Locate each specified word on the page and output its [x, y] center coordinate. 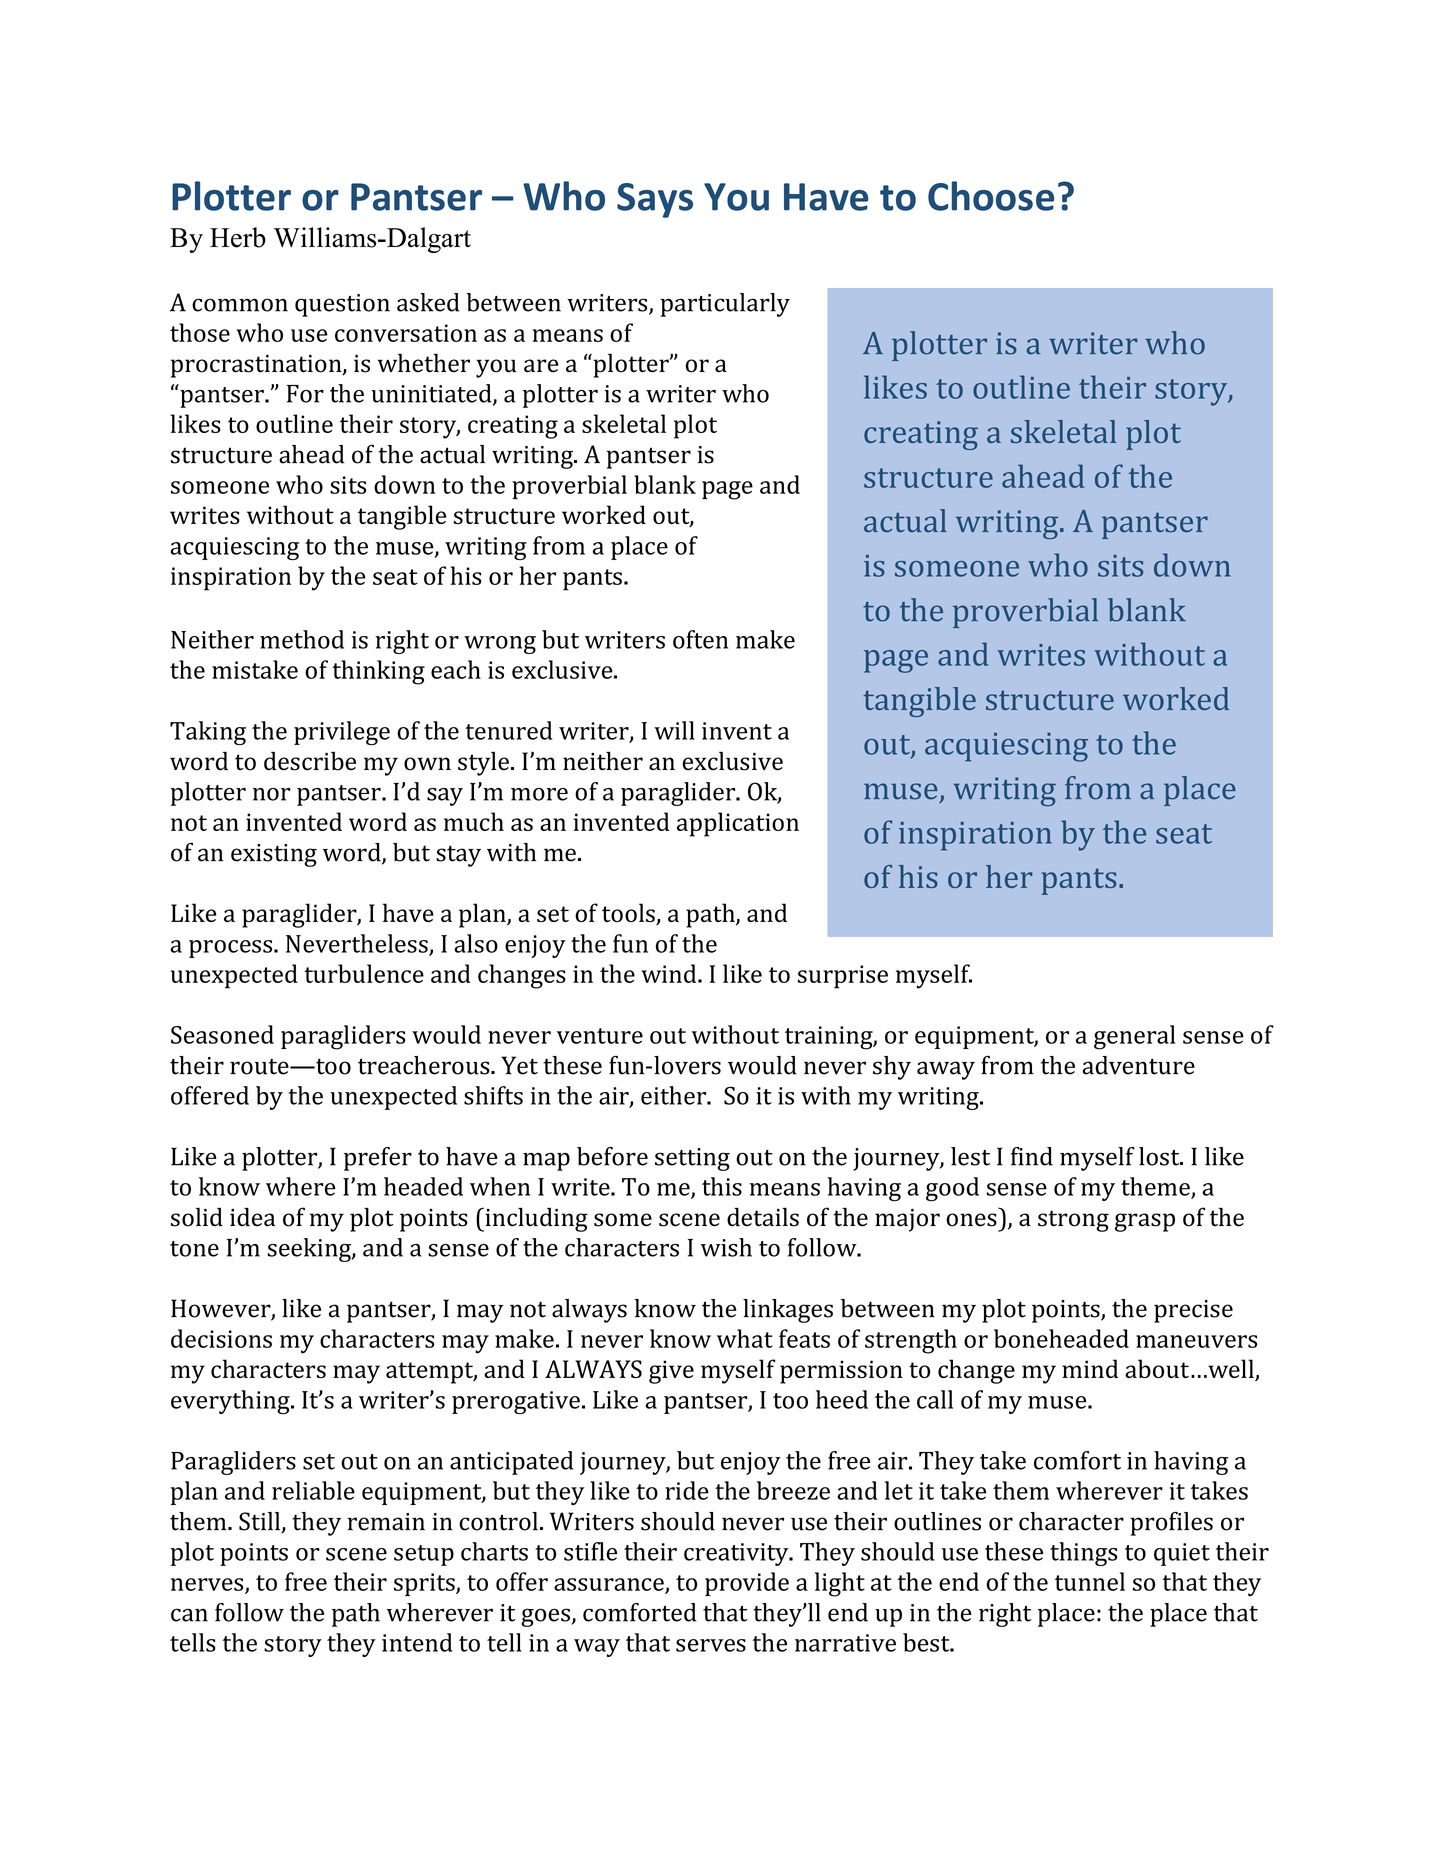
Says [655, 200]
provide [747, 1584]
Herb [238, 237]
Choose [991, 196]
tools [629, 914]
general [1134, 1037]
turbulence [364, 973]
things [1083, 1554]
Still [261, 1522]
